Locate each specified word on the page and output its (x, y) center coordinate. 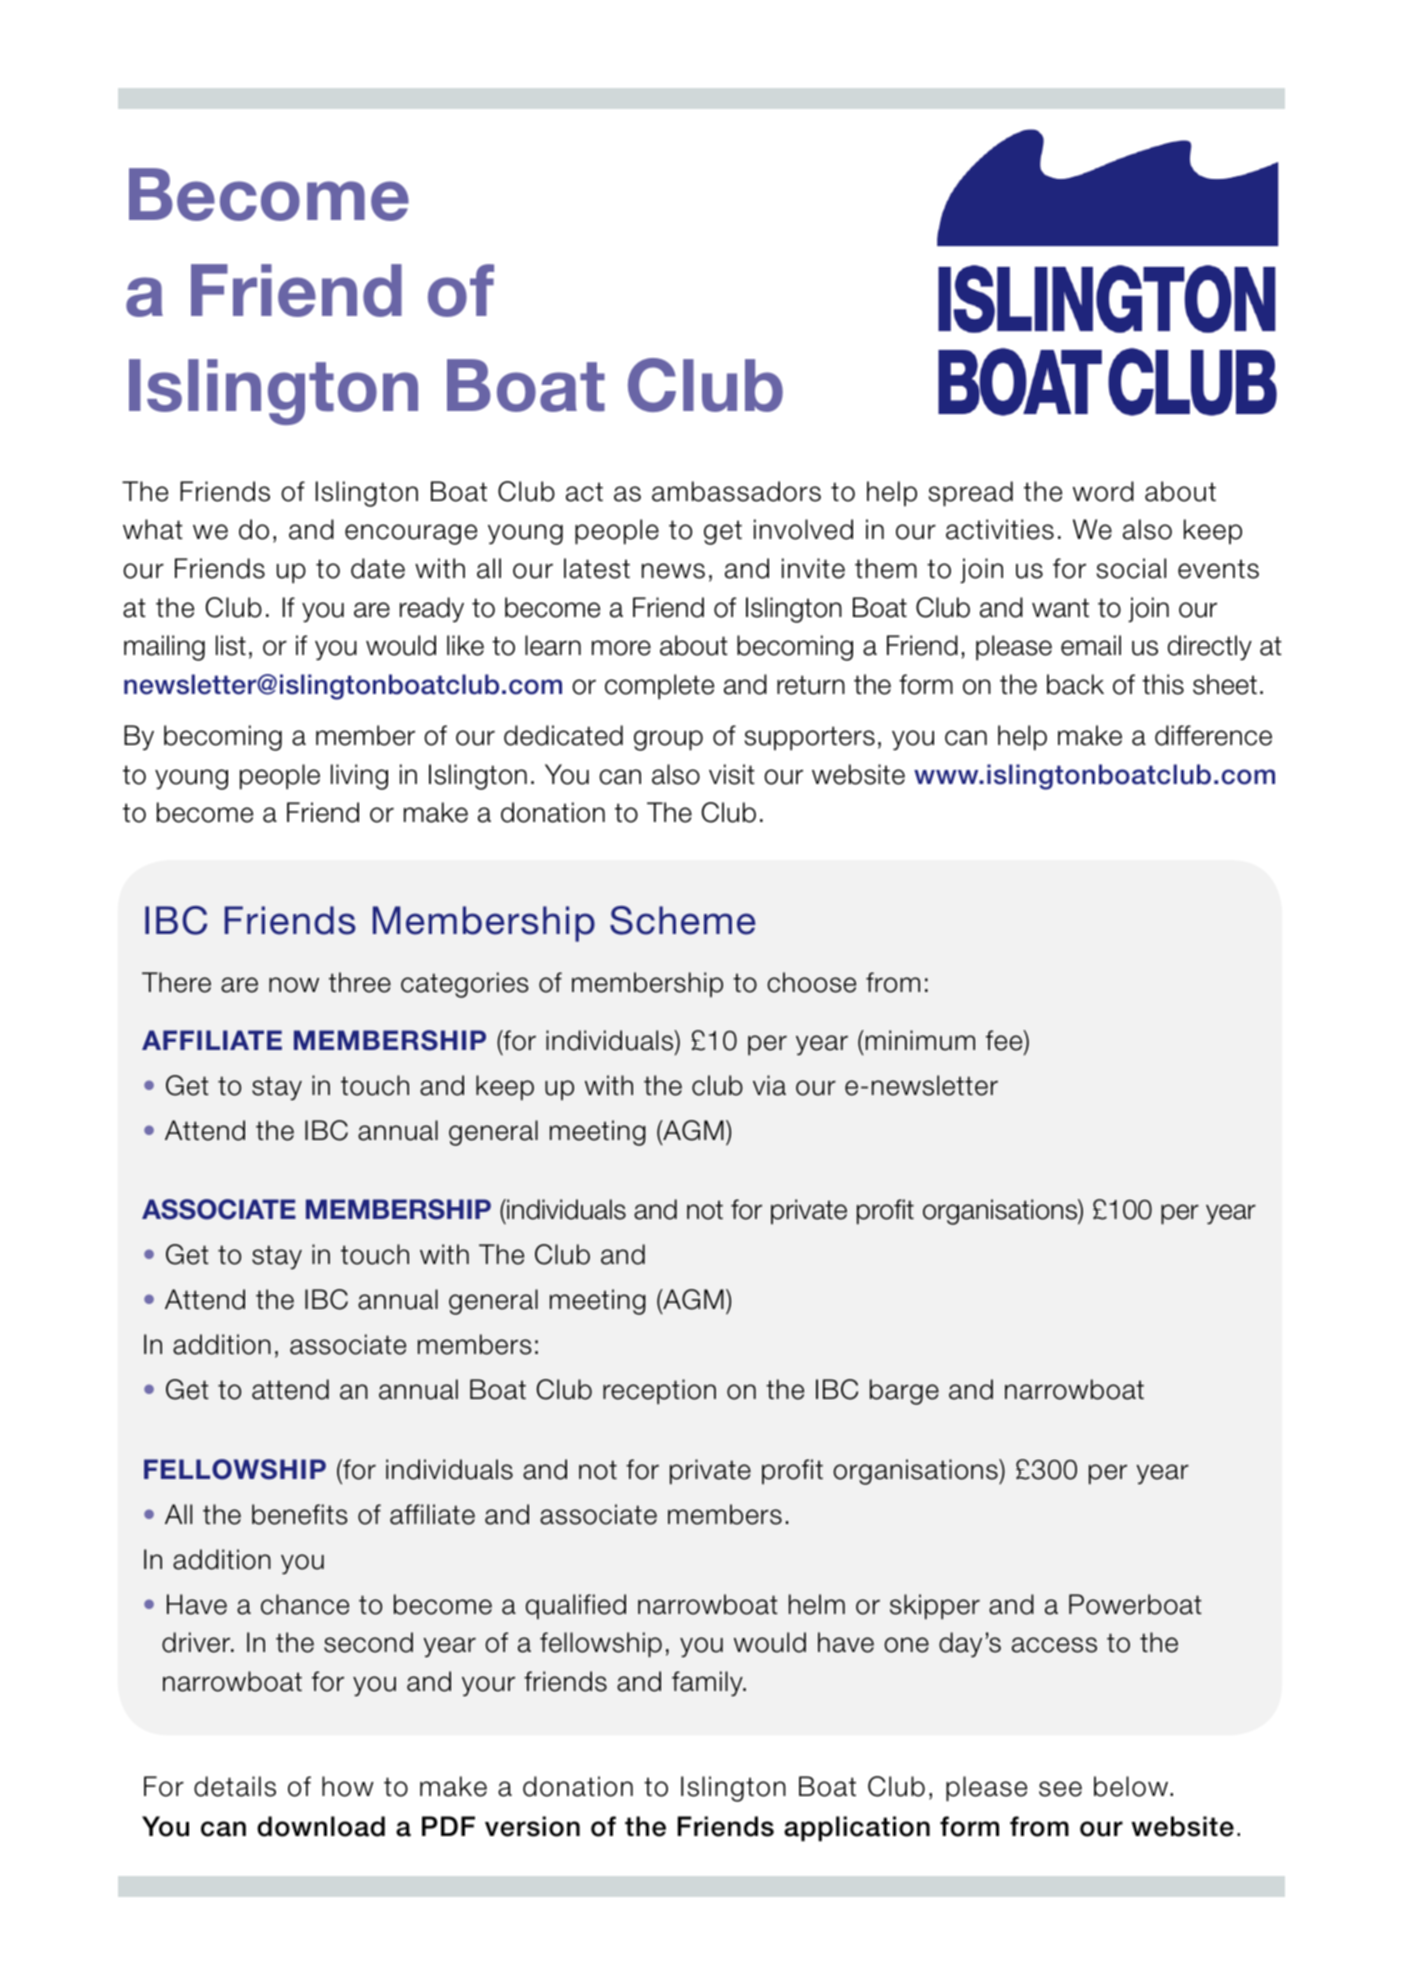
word (1103, 491)
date (378, 568)
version (532, 1826)
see (1060, 1789)
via (769, 1085)
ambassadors (736, 491)
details (235, 1786)
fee (1005, 1040)
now (294, 985)
